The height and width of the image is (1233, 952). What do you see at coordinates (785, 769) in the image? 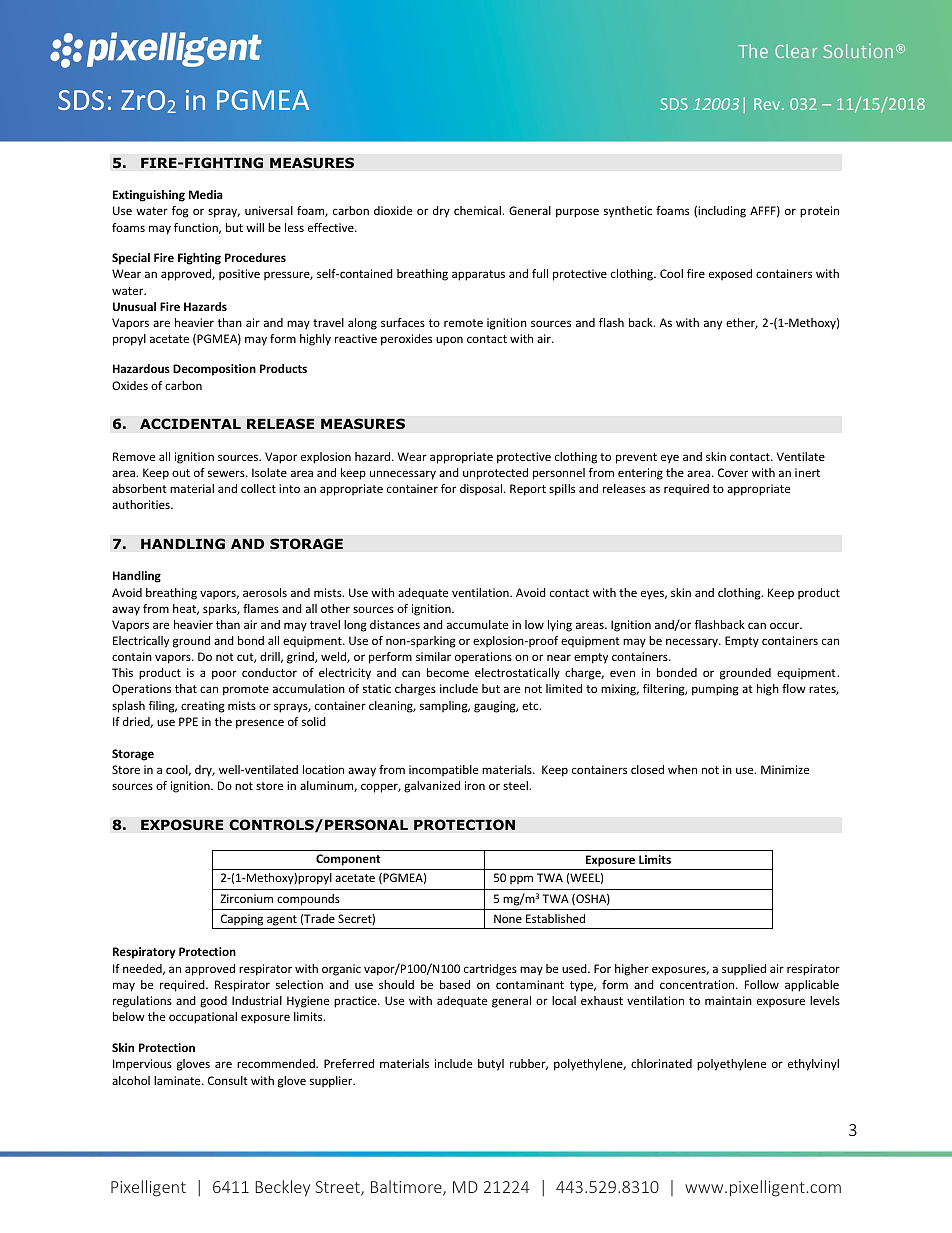
I see `Minimize` at bounding box center [785, 769].
